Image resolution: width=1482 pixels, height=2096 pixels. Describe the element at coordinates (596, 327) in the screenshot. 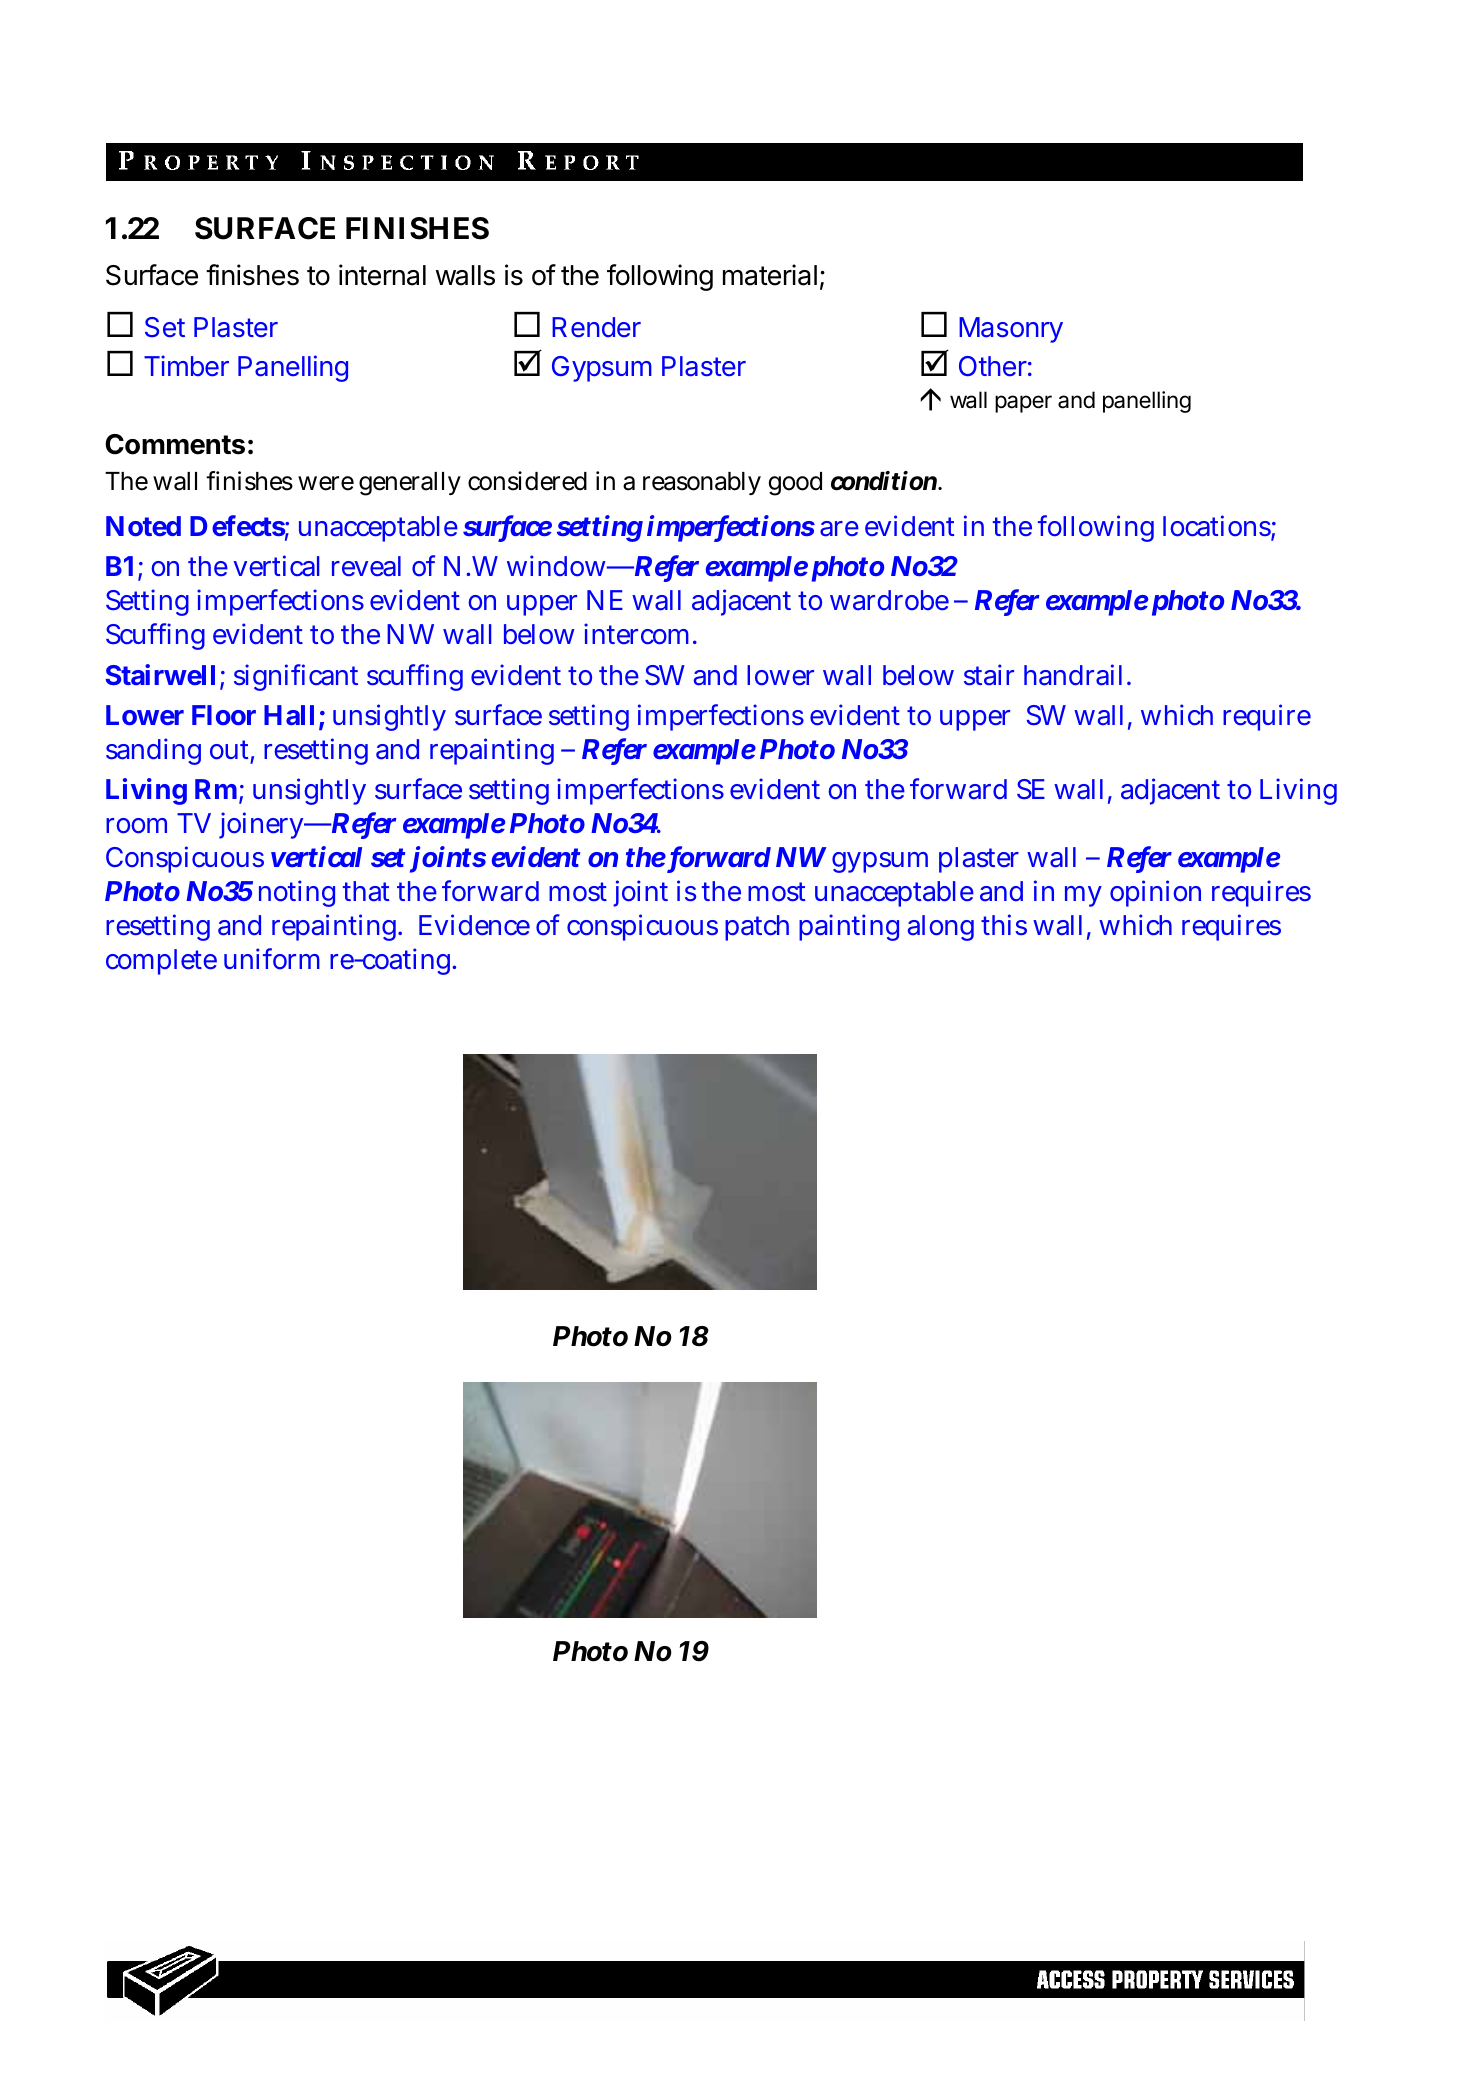

I see `Render` at that location.
